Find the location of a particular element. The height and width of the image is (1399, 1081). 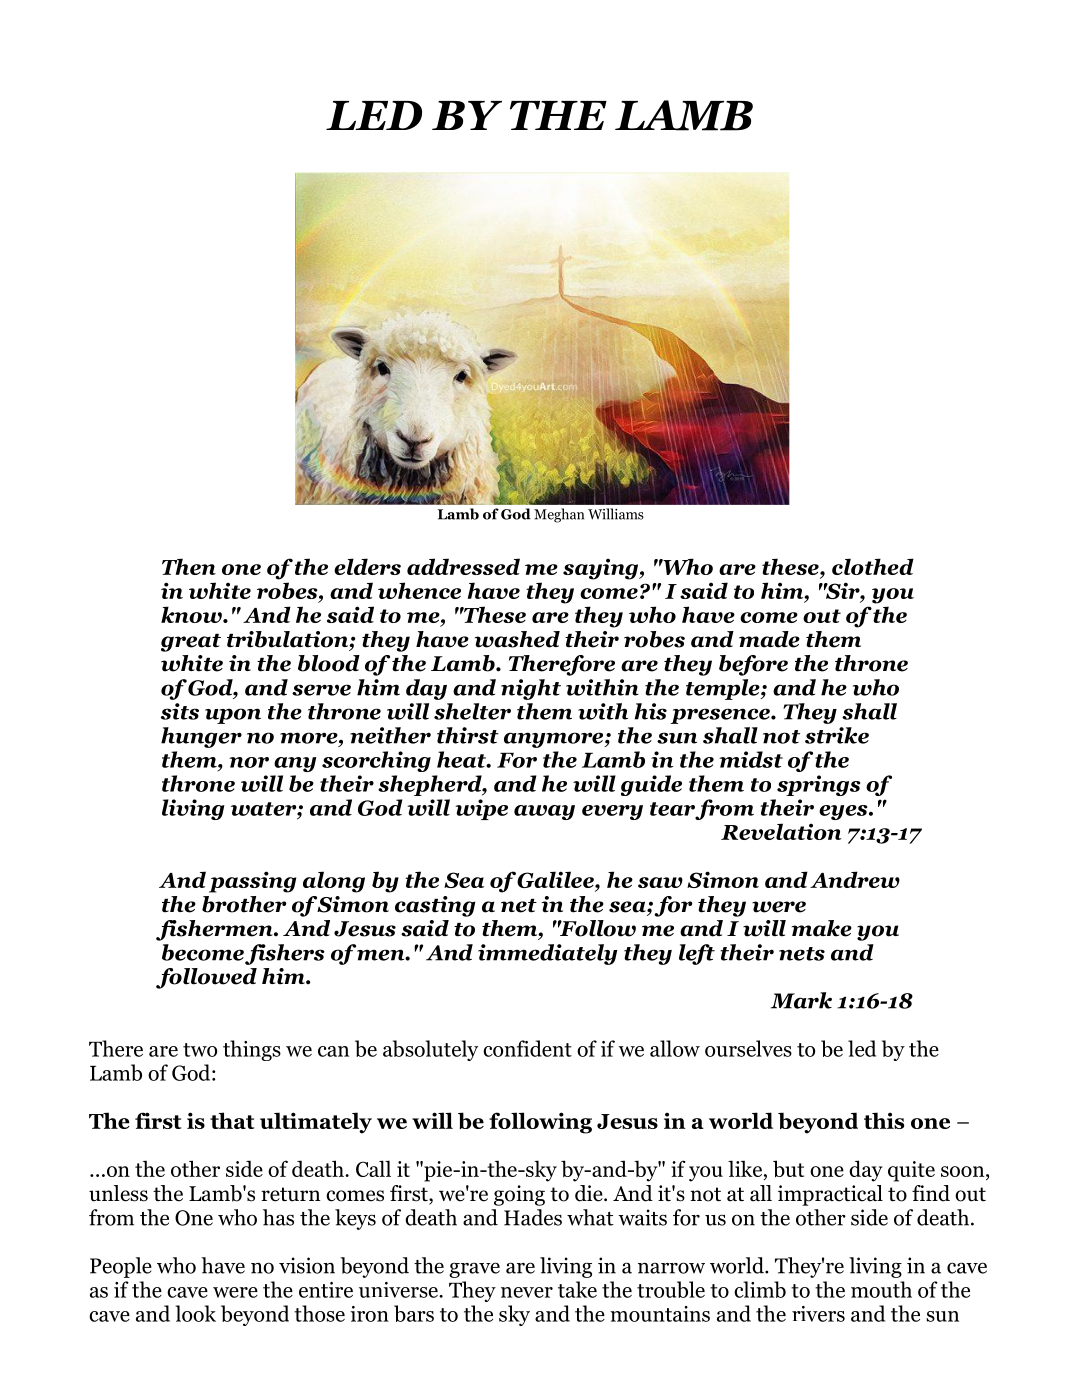

never is located at coordinates (527, 1292).
